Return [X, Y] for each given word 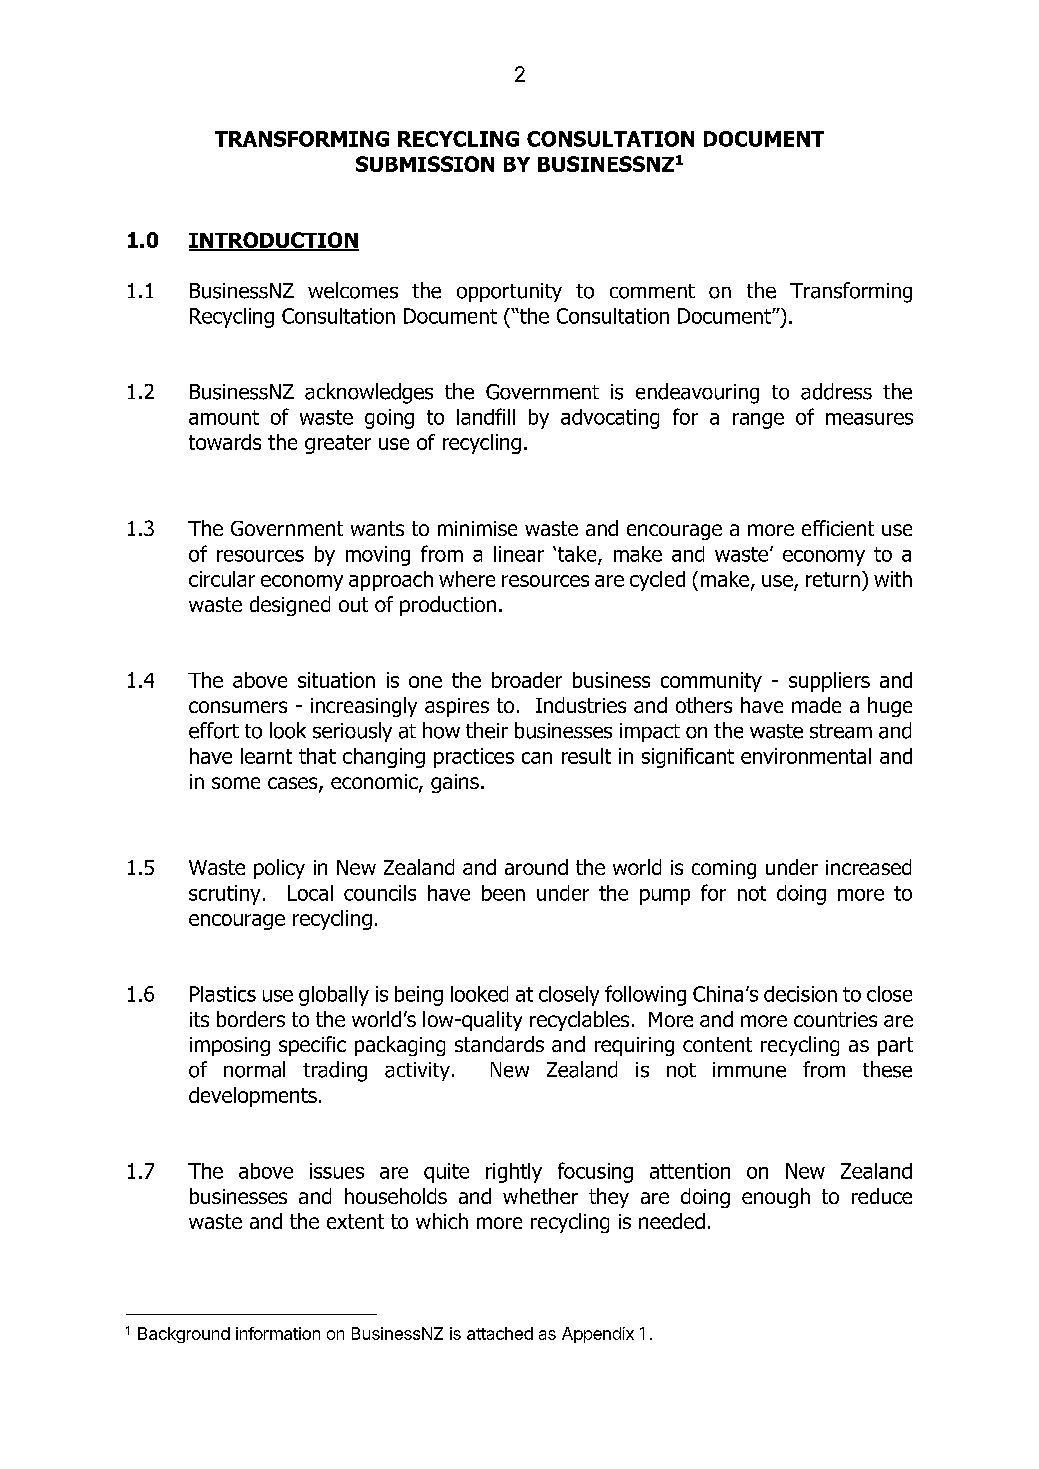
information [278, 1333]
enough [776, 1198]
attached [500, 1333]
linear [519, 554]
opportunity [509, 292]
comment [652, 291]
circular [222, 579]
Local [310, 893]
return [833, 579]
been [503, 893]
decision [800, 994]
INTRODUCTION [274, 241]
